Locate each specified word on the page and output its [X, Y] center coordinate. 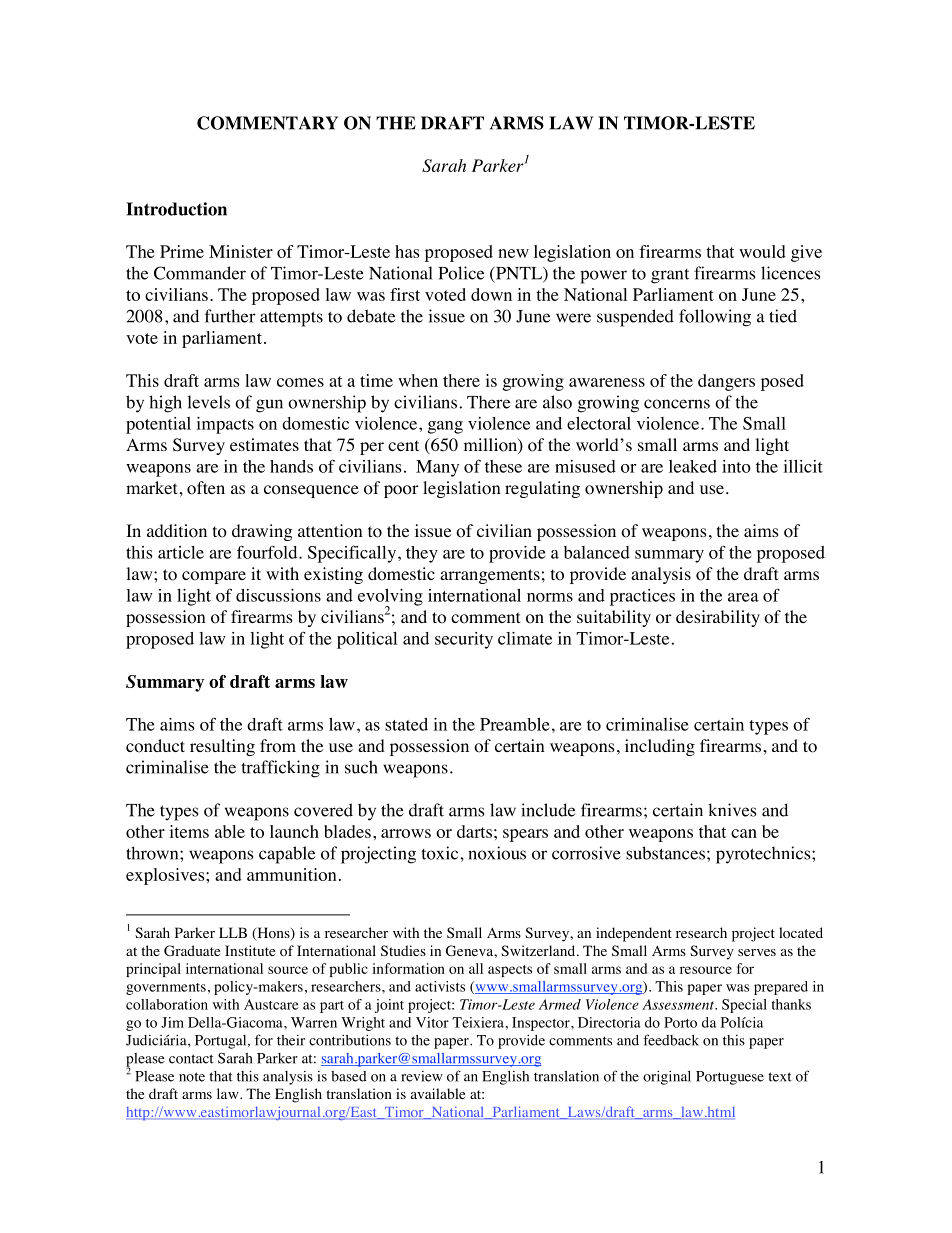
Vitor [432, 1022]
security [464, 640]
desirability [718, 618]
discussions [278, 595]
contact [191, 1059]
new [513, 253]
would [762, 251]
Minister [241, 251]
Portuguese [730, 1078]
